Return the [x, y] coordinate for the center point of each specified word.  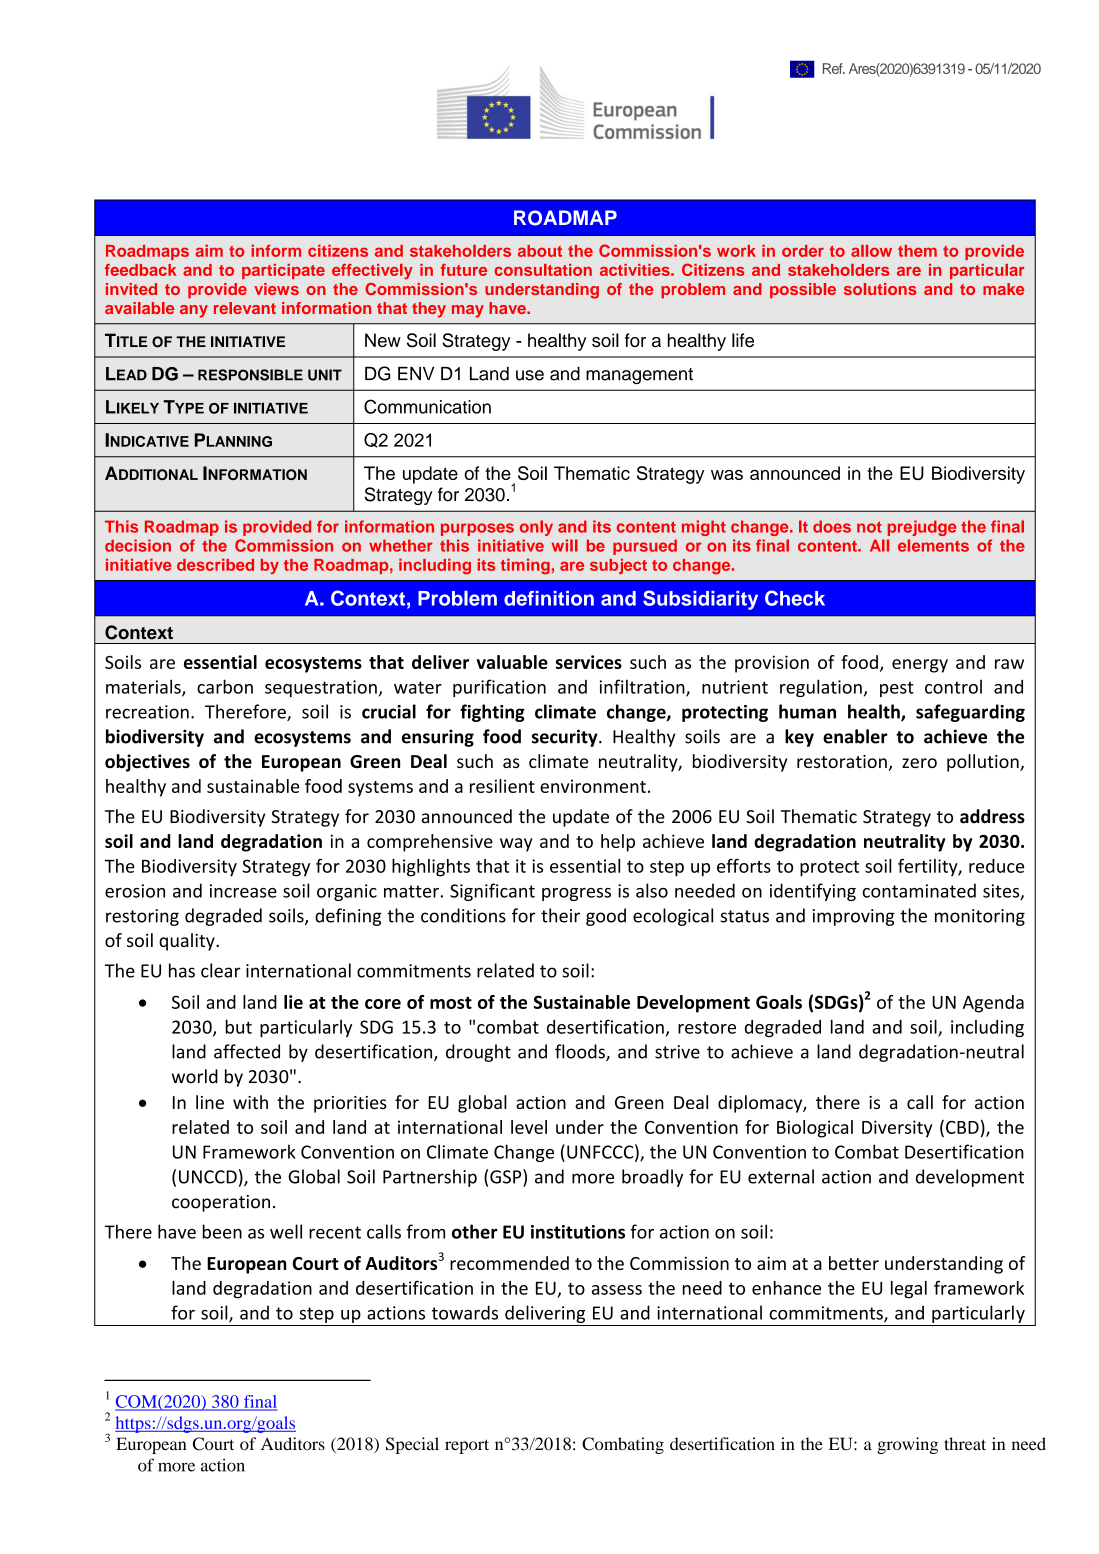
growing [907, 1445]
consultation [543, 270]
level [529, 1127]
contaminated [919, 890]
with [250, 1102]
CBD [962, 1127]
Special [412, 1445]
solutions [880, 289]
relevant [245, 308]
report [467, 1446]
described [215, 565]
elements [933, 545]
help [618, 843]
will [565, 545]
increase [243, 891]
